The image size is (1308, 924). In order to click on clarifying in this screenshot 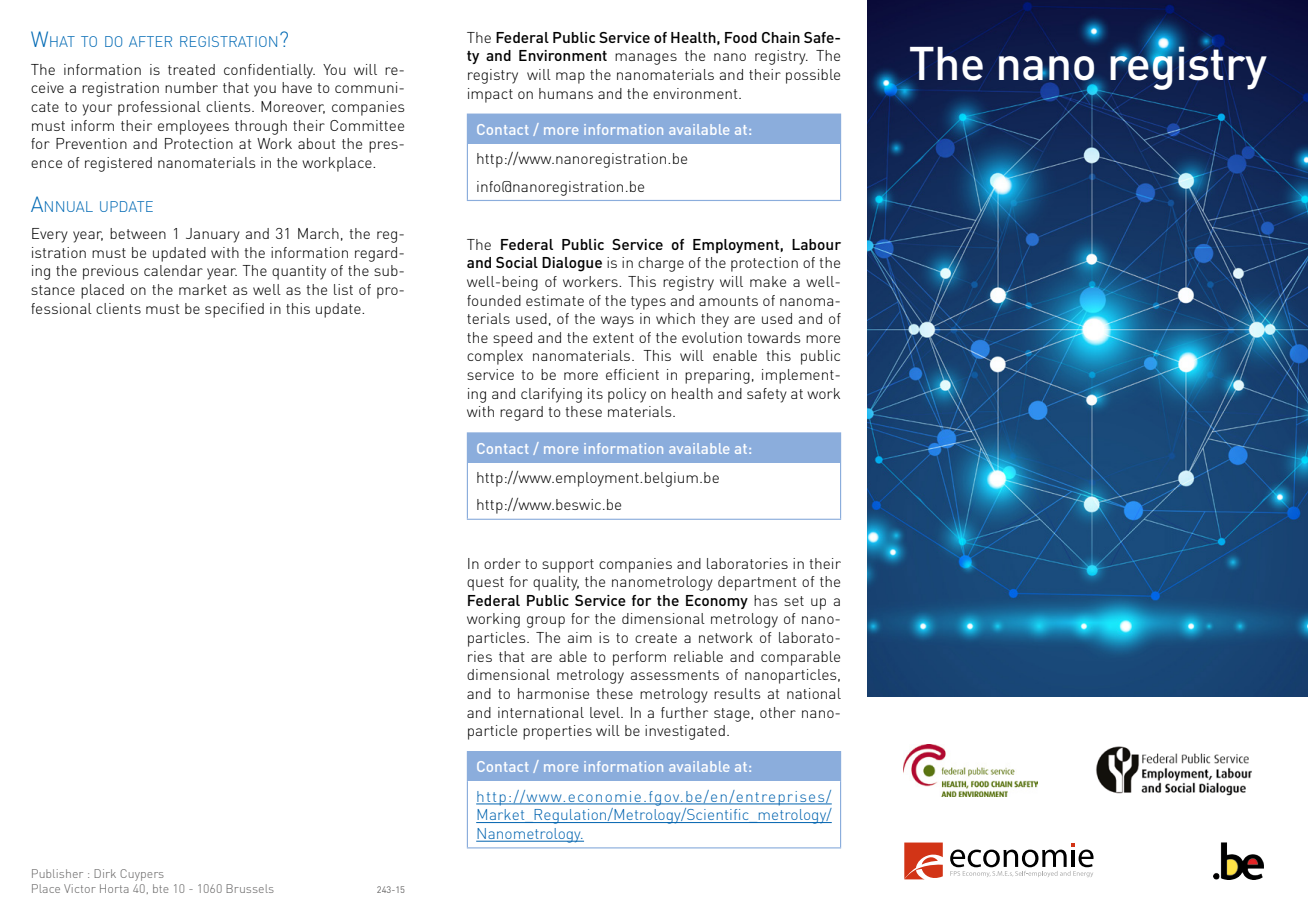, I will do `click(551, 395)`.
